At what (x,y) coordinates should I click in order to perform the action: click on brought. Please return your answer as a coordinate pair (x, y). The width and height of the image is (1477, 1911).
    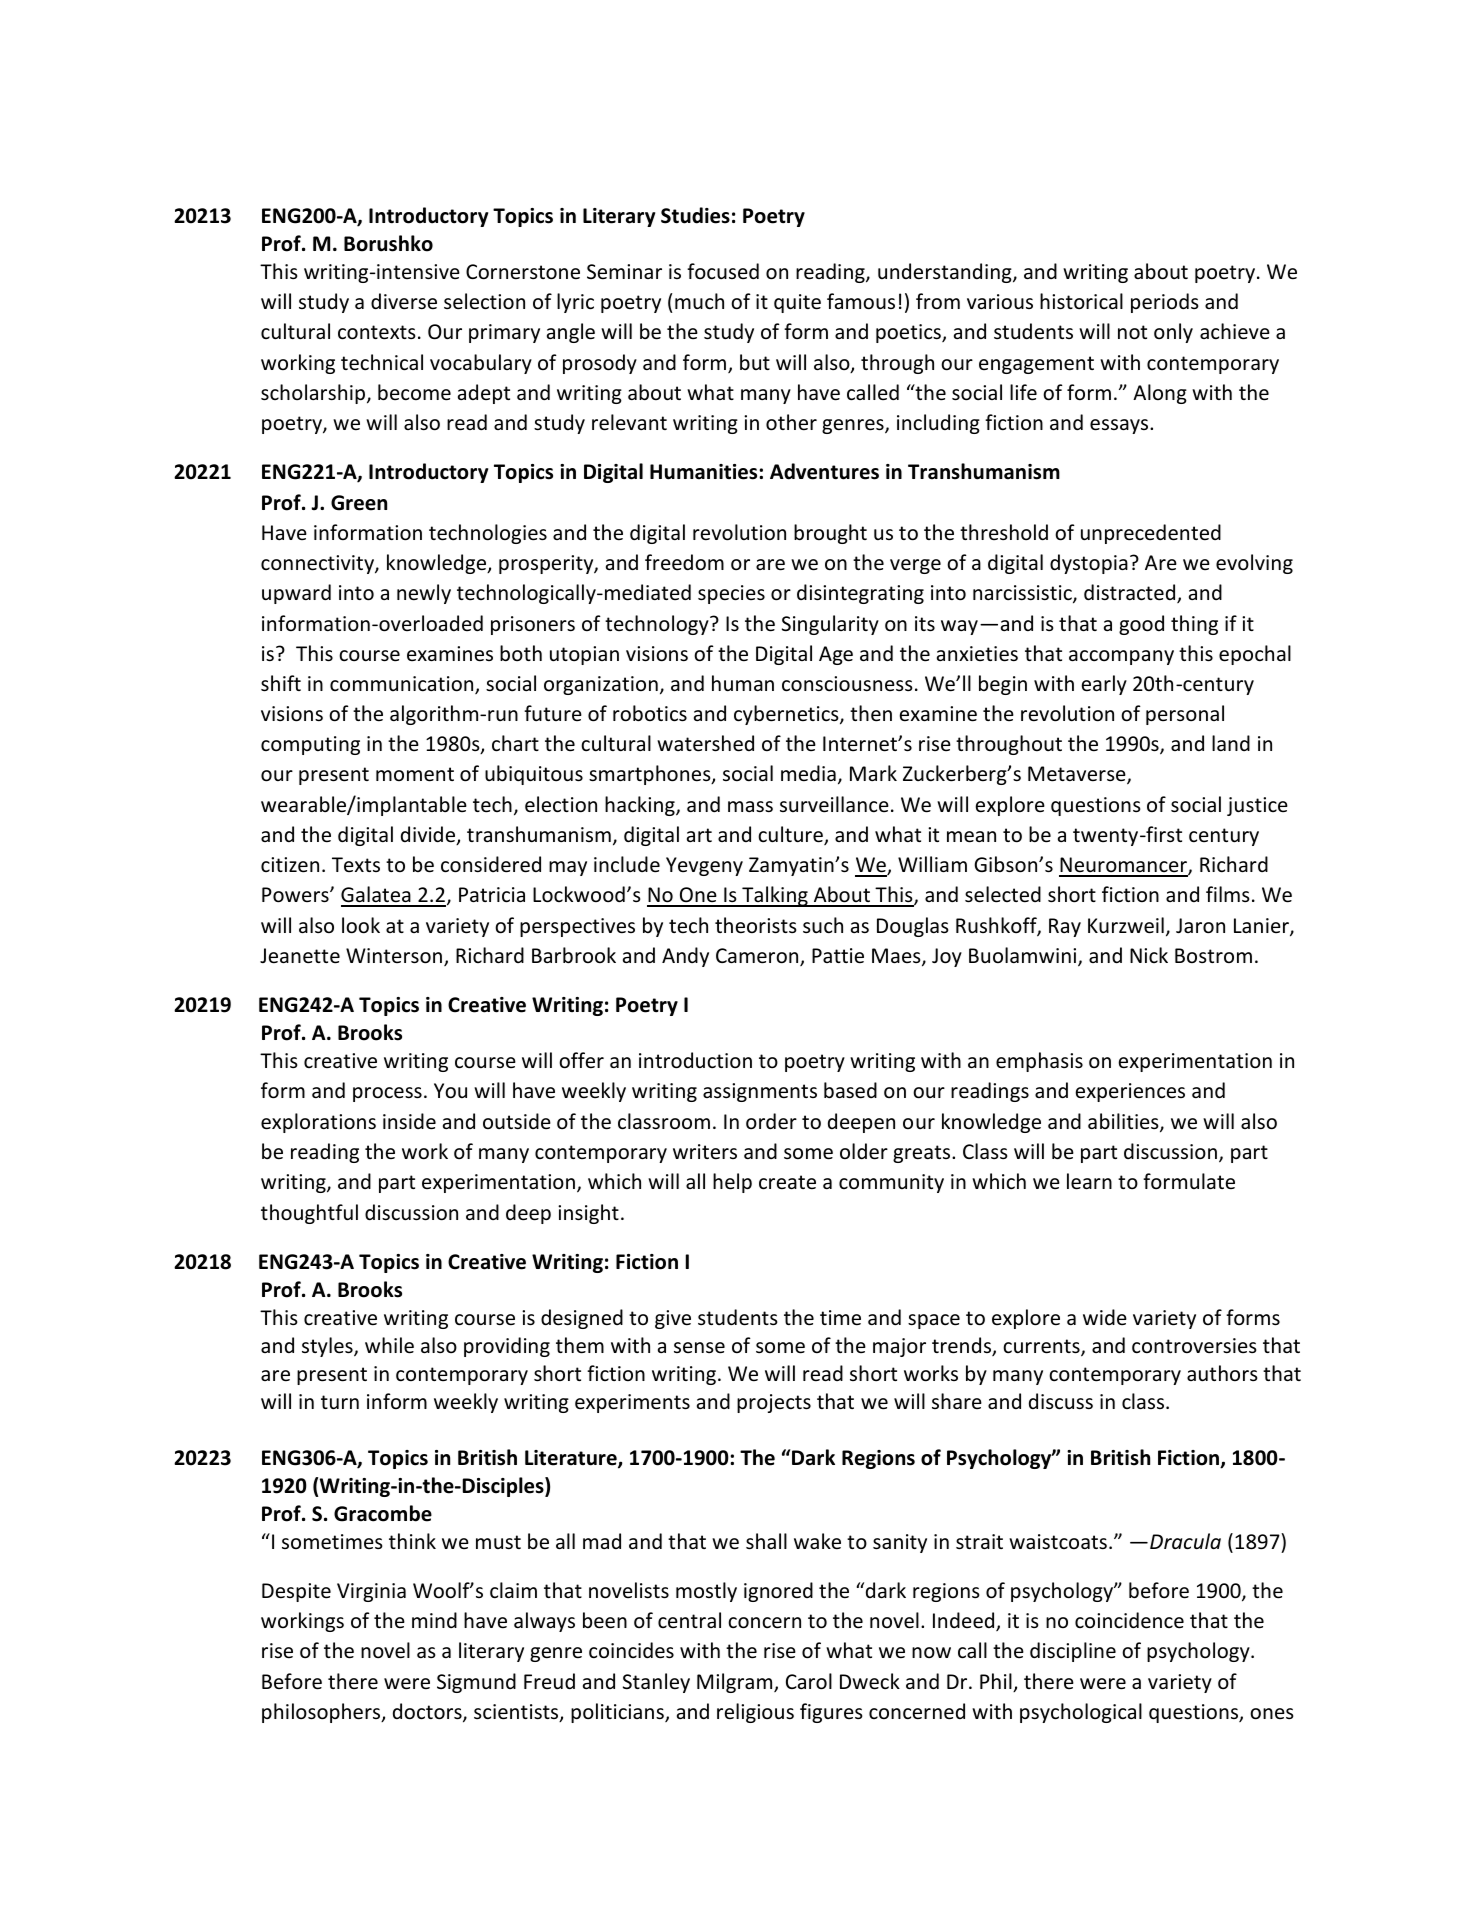
    Looking at the image, I should click on (830, 534).
